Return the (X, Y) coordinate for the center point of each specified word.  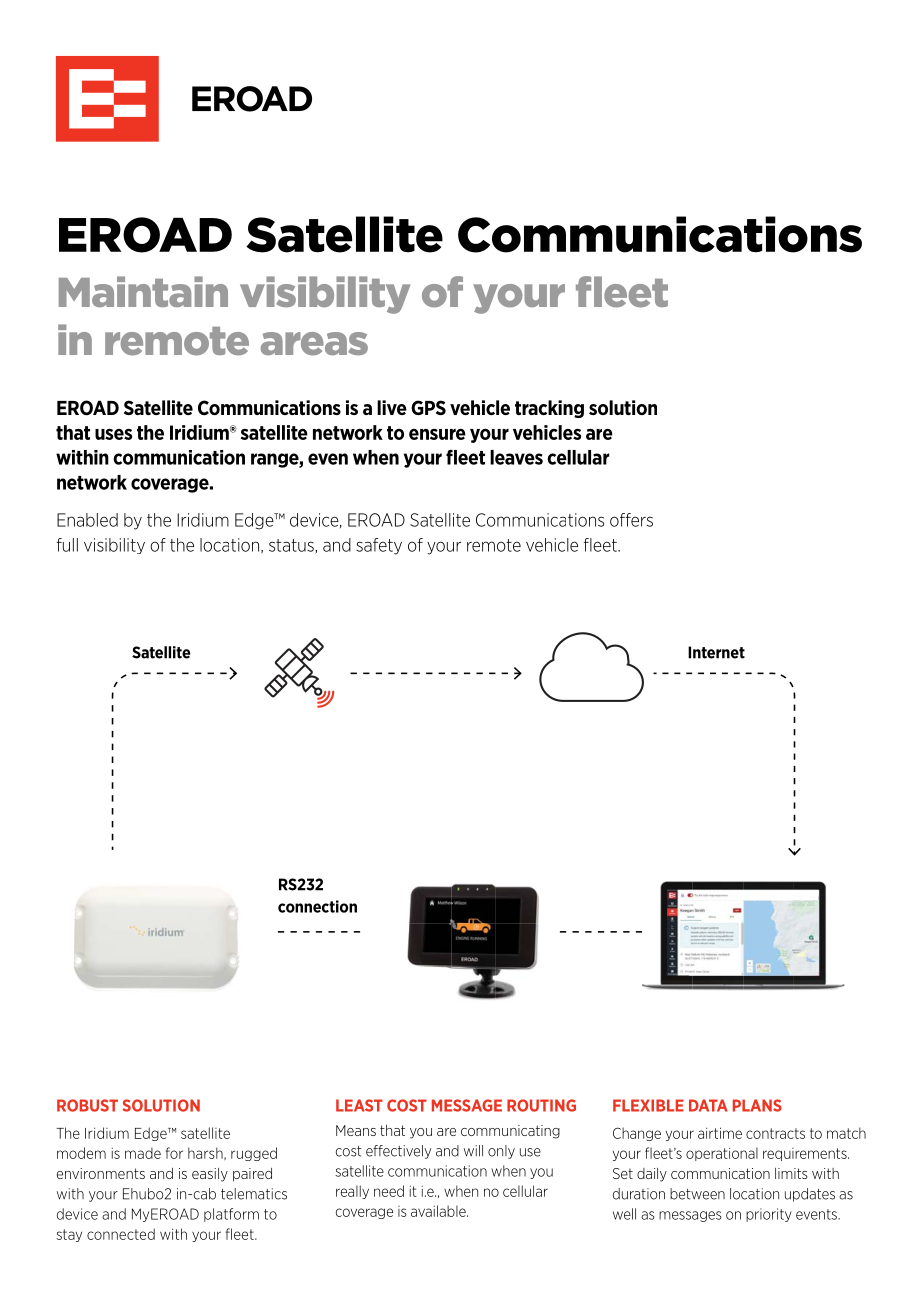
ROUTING (541, 1105)
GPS (428, 407)
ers (641, 521)
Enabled (87, 520)
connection (317, 906)
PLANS (757, 1105)
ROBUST (87, 1105)
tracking (549, 409)
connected (121, 1234)
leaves (516, 457)
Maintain (143, 291)
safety (379, 546)
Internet (716, 652)
